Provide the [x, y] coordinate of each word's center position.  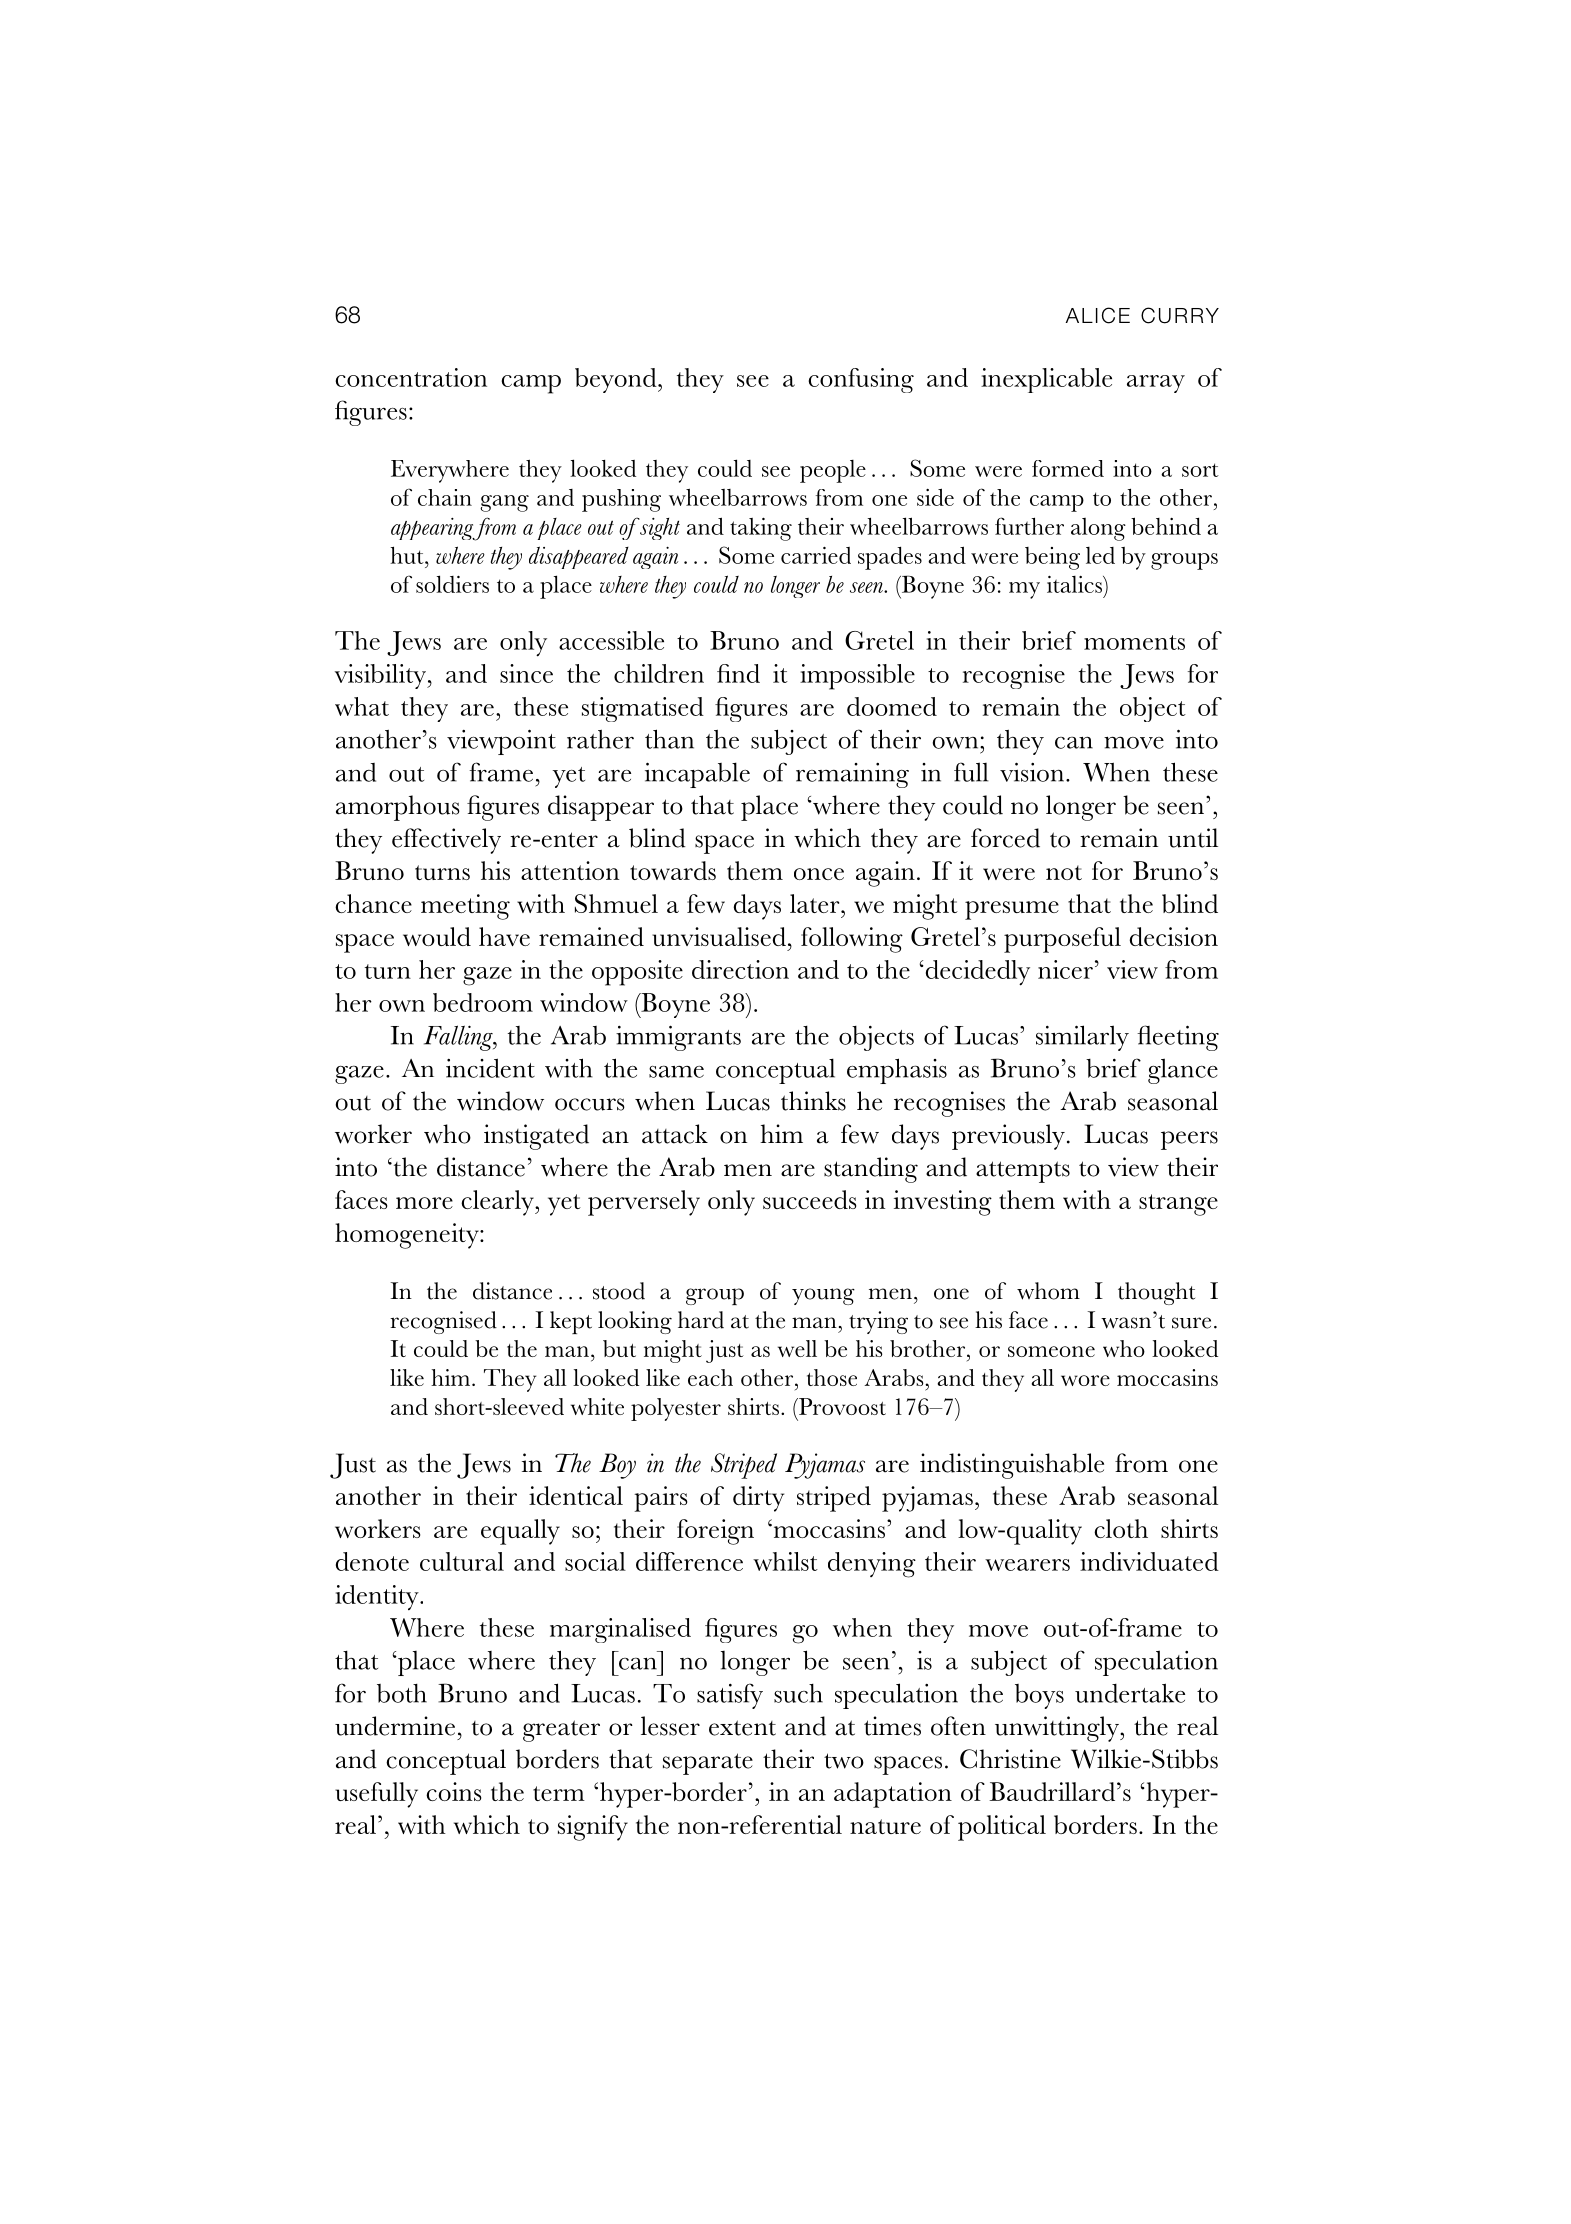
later [816, 903]
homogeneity [408, 1236]
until [1193, 838]
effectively [446, 841]
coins [453, 1791]
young [823, 1296]
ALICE [1098, 315]
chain [445, 497]
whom [1048, 1291]
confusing [861, 380]
